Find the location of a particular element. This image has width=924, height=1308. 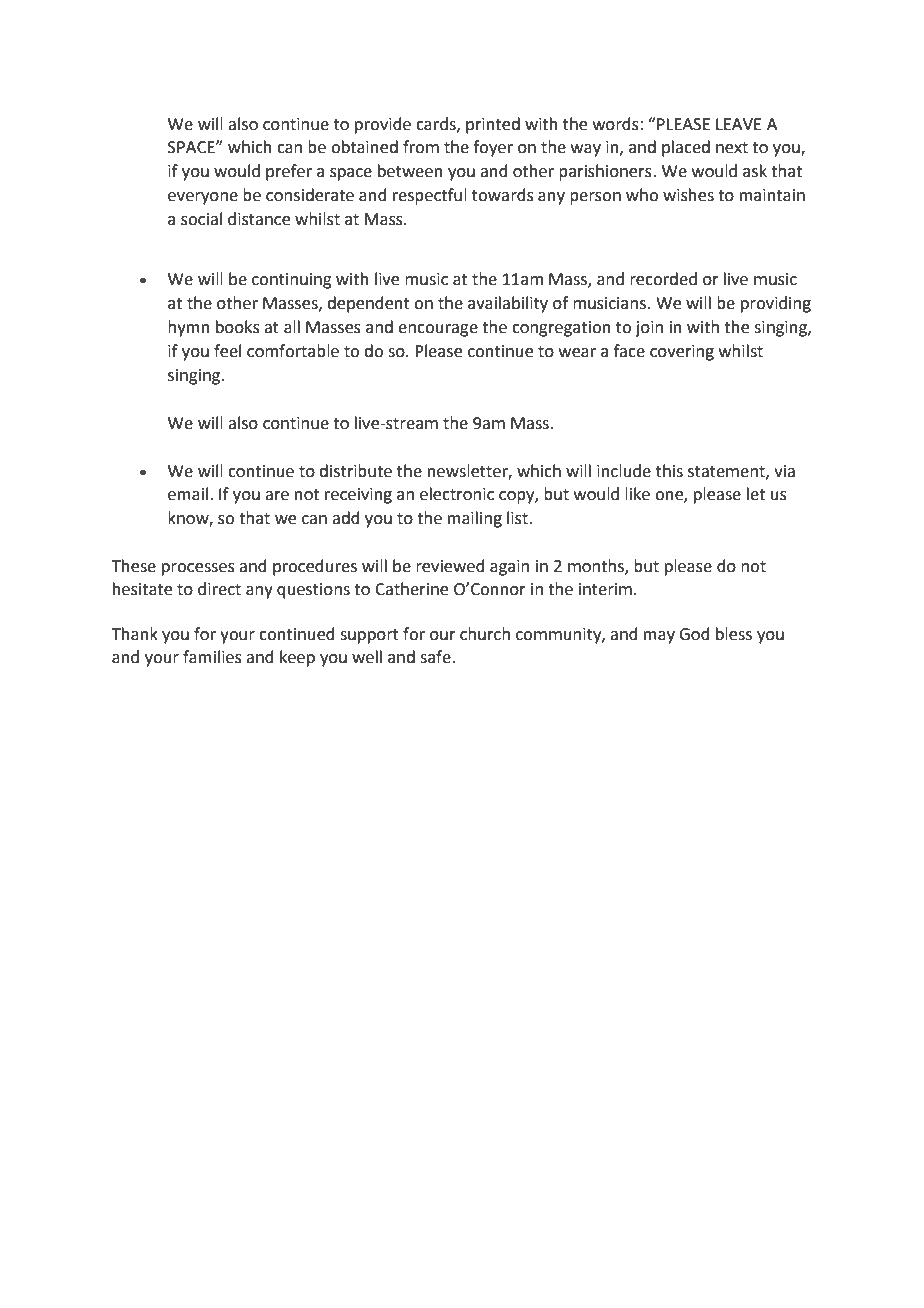

placed is located at coordinates (686, 148).
